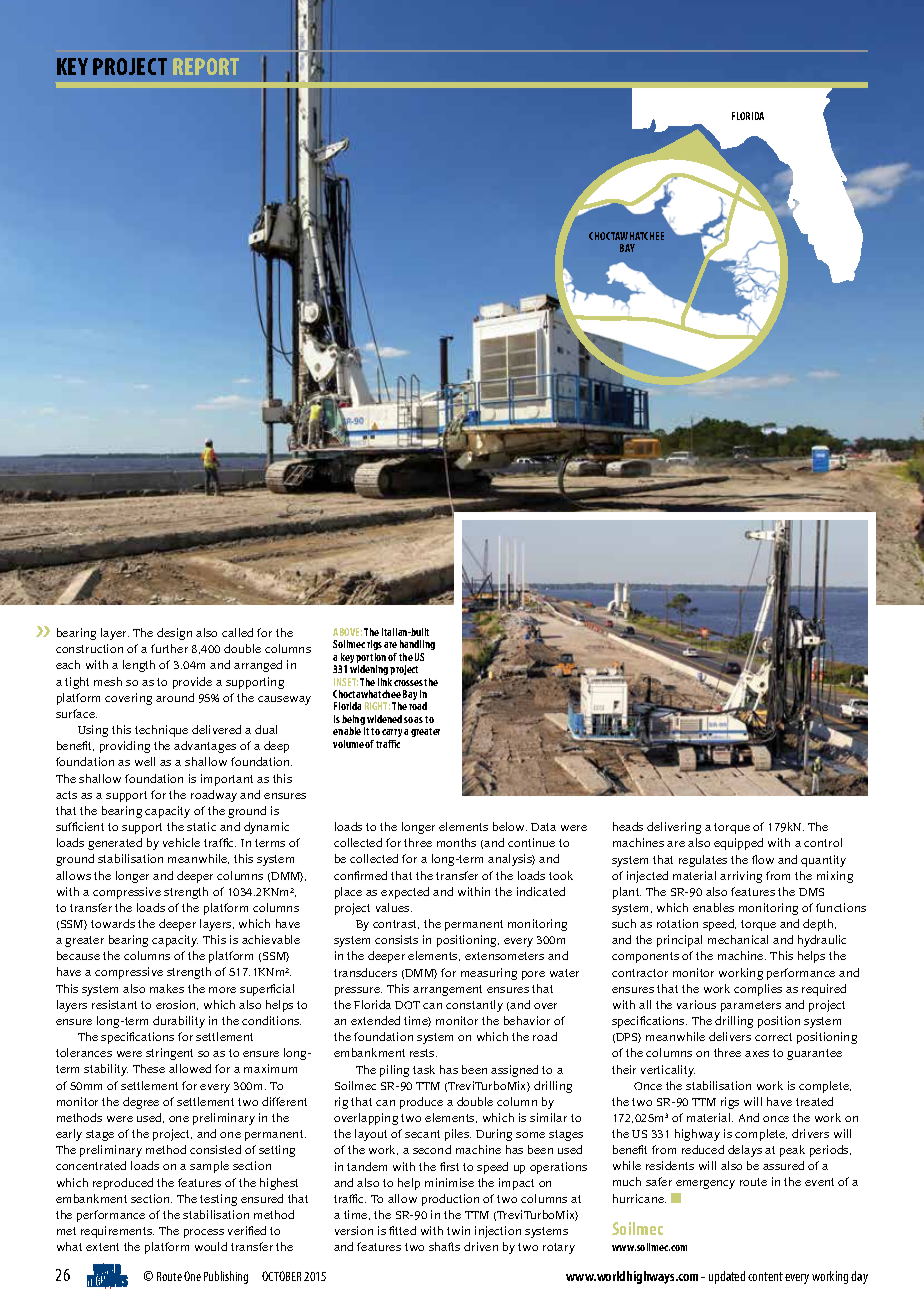 The image size is (924, 1308). I want to click on makes, so click(167, 988).
